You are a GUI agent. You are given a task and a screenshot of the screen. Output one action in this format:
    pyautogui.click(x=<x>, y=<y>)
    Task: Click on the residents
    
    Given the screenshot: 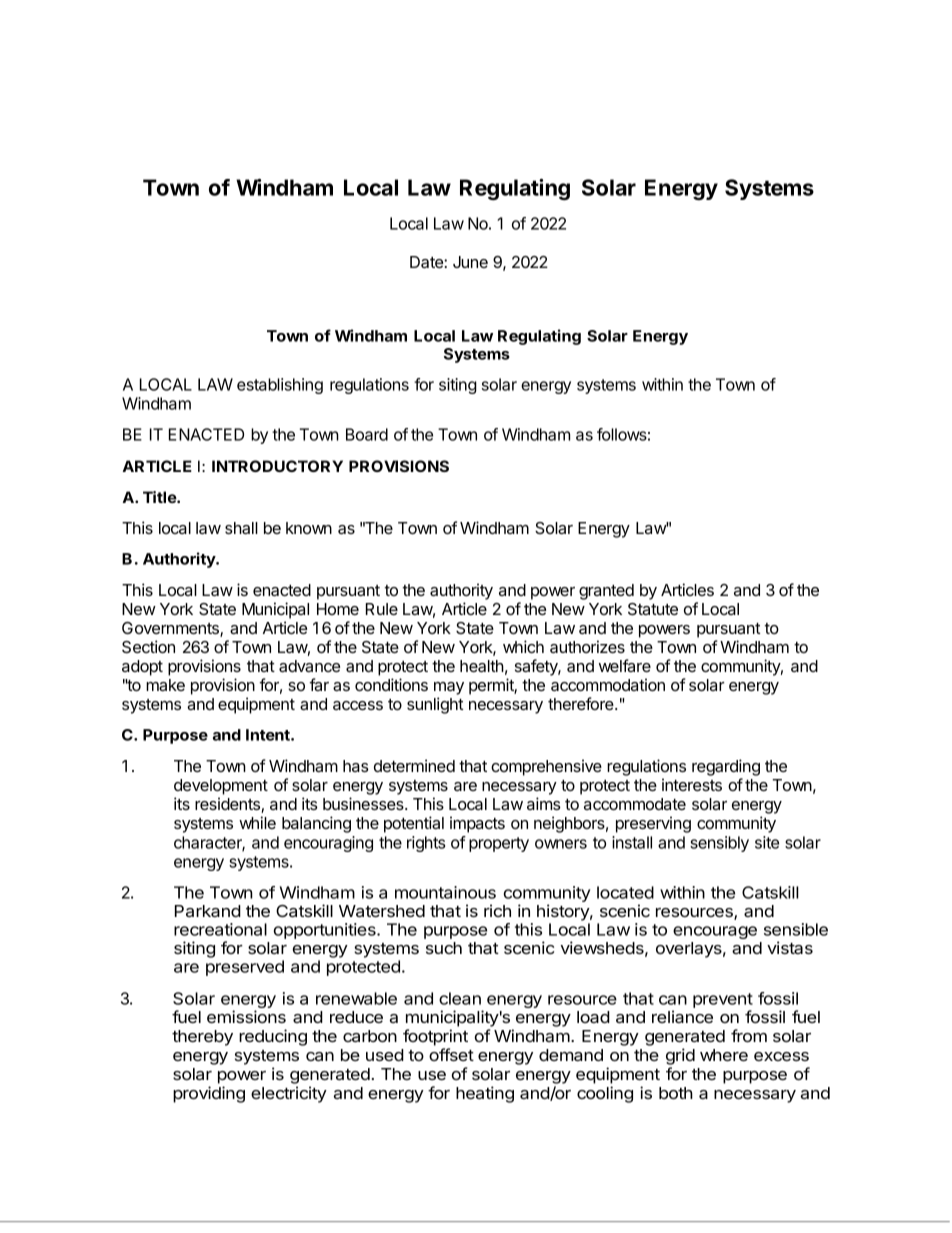 What is the action you would take?
    pyautogui.click(x=228, y=805)
